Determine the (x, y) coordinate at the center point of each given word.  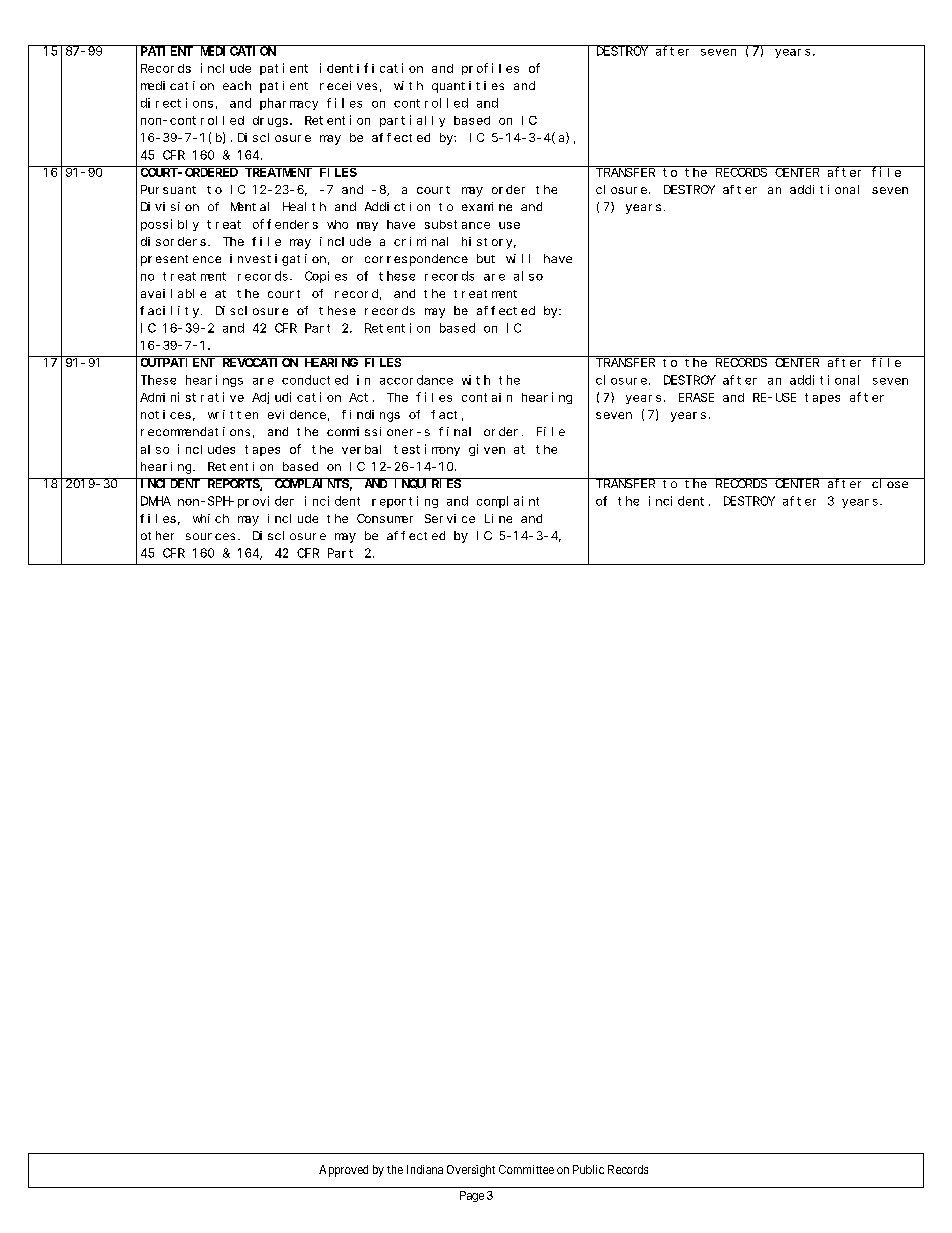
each (237, 85)
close (890, 483)
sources (210, 536)
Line (498, 518)
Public (588, 1169)
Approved (343, 1171)
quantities (468, 87)
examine (487, 206)
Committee (526, 1169)
